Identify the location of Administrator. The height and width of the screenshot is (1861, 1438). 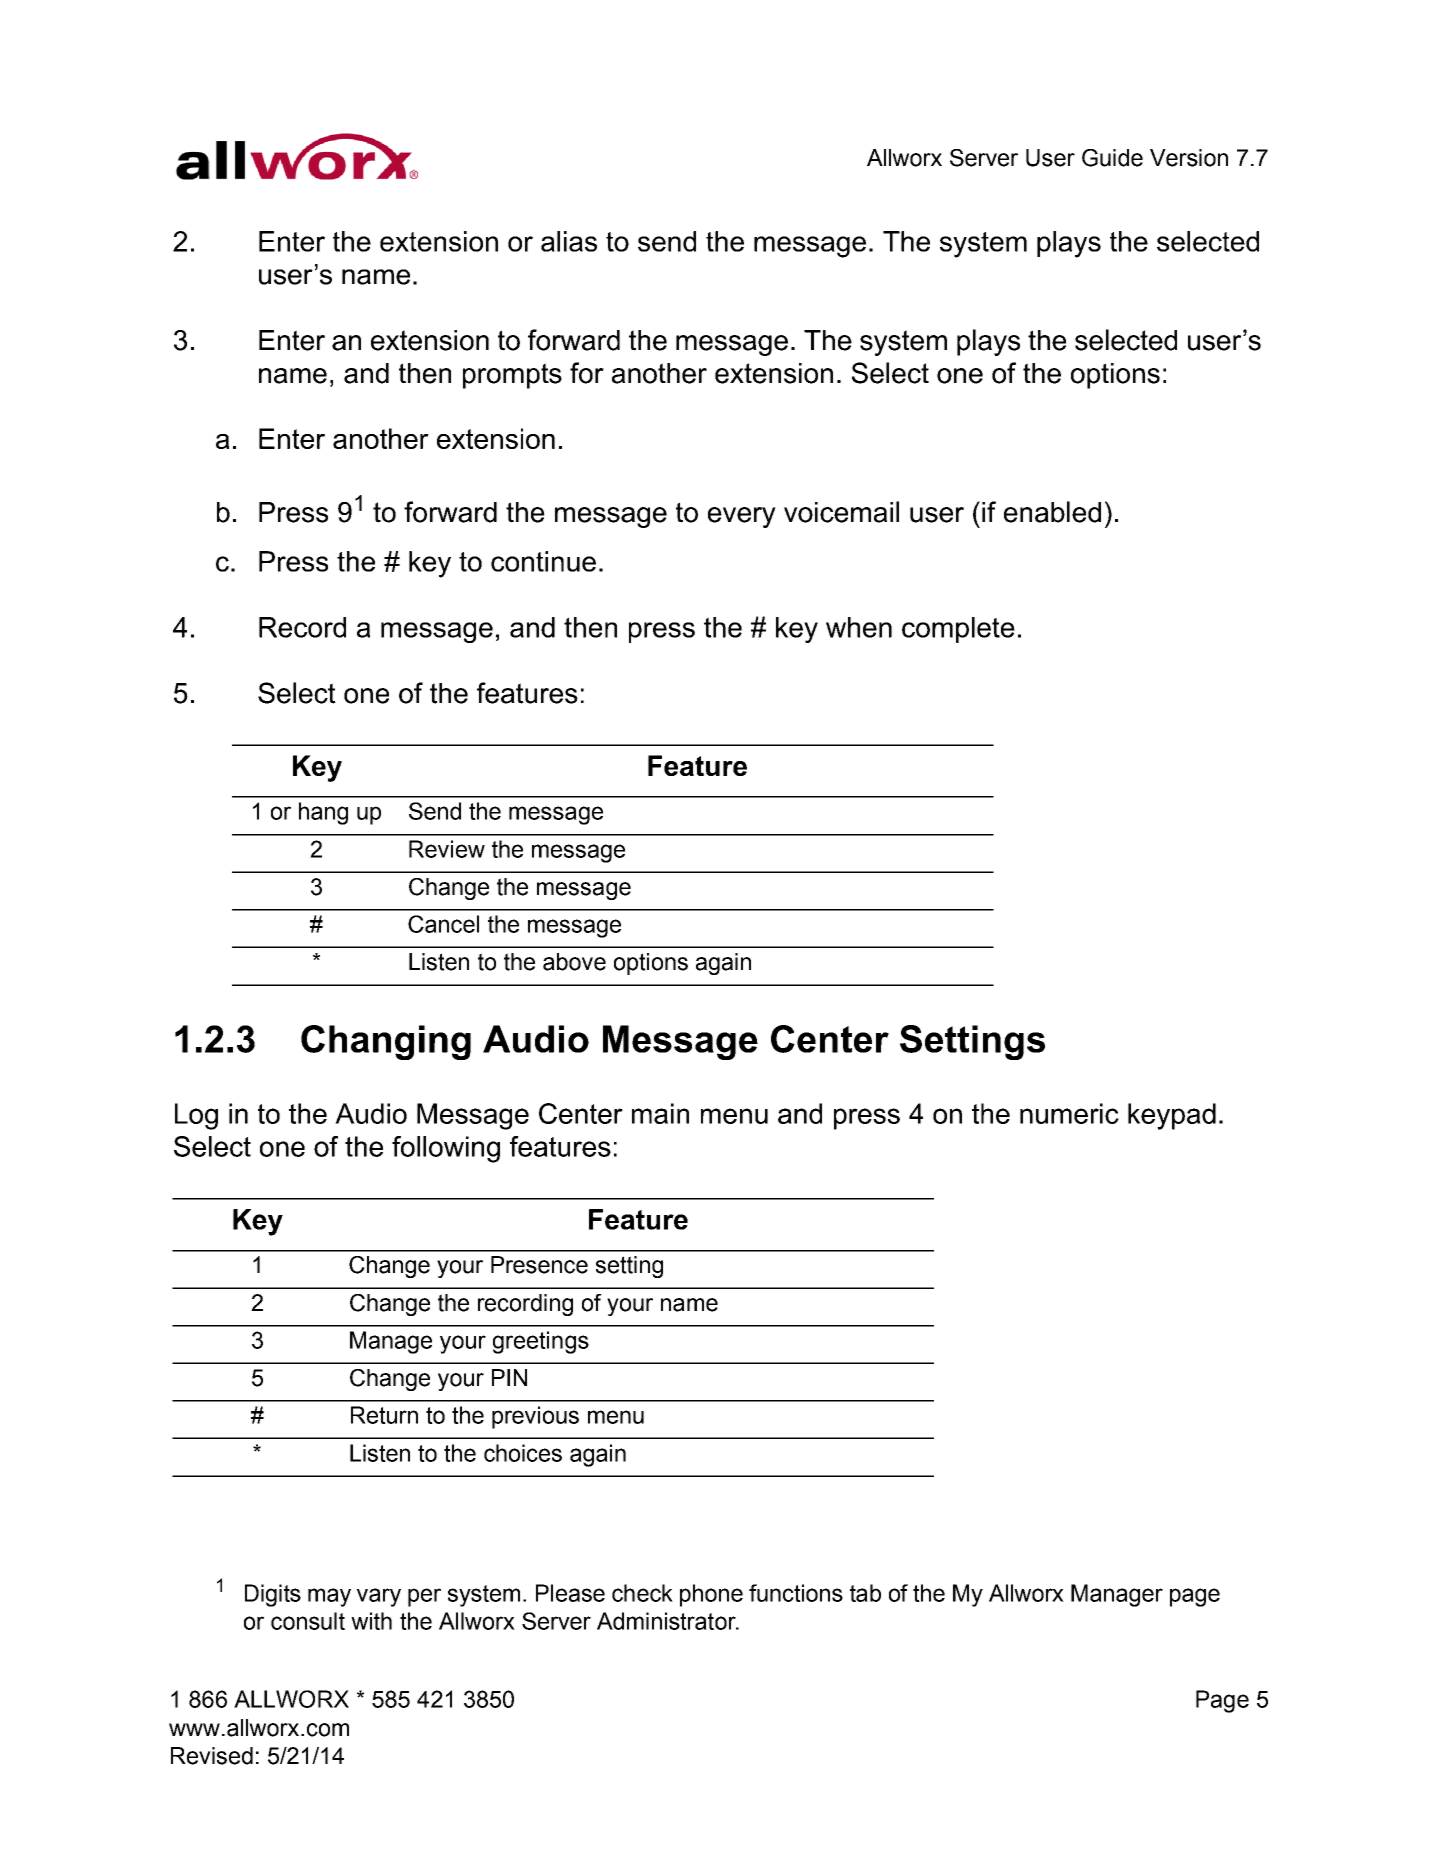
(667, 1621).
